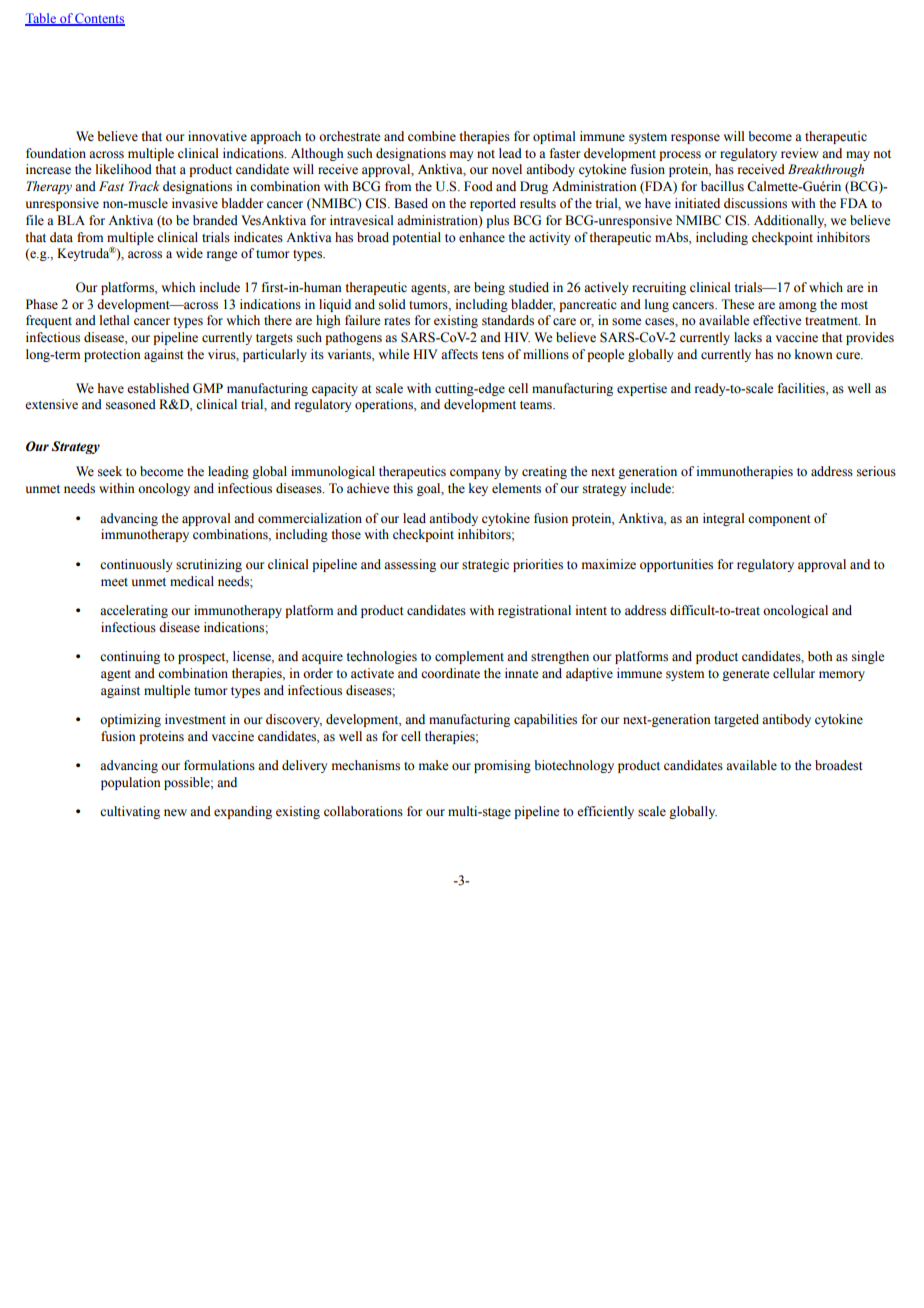 This screenshot has height=1308, width=924. Describe the element at coordinates (820, 656) in the screenshot. I see `both` at that location.
